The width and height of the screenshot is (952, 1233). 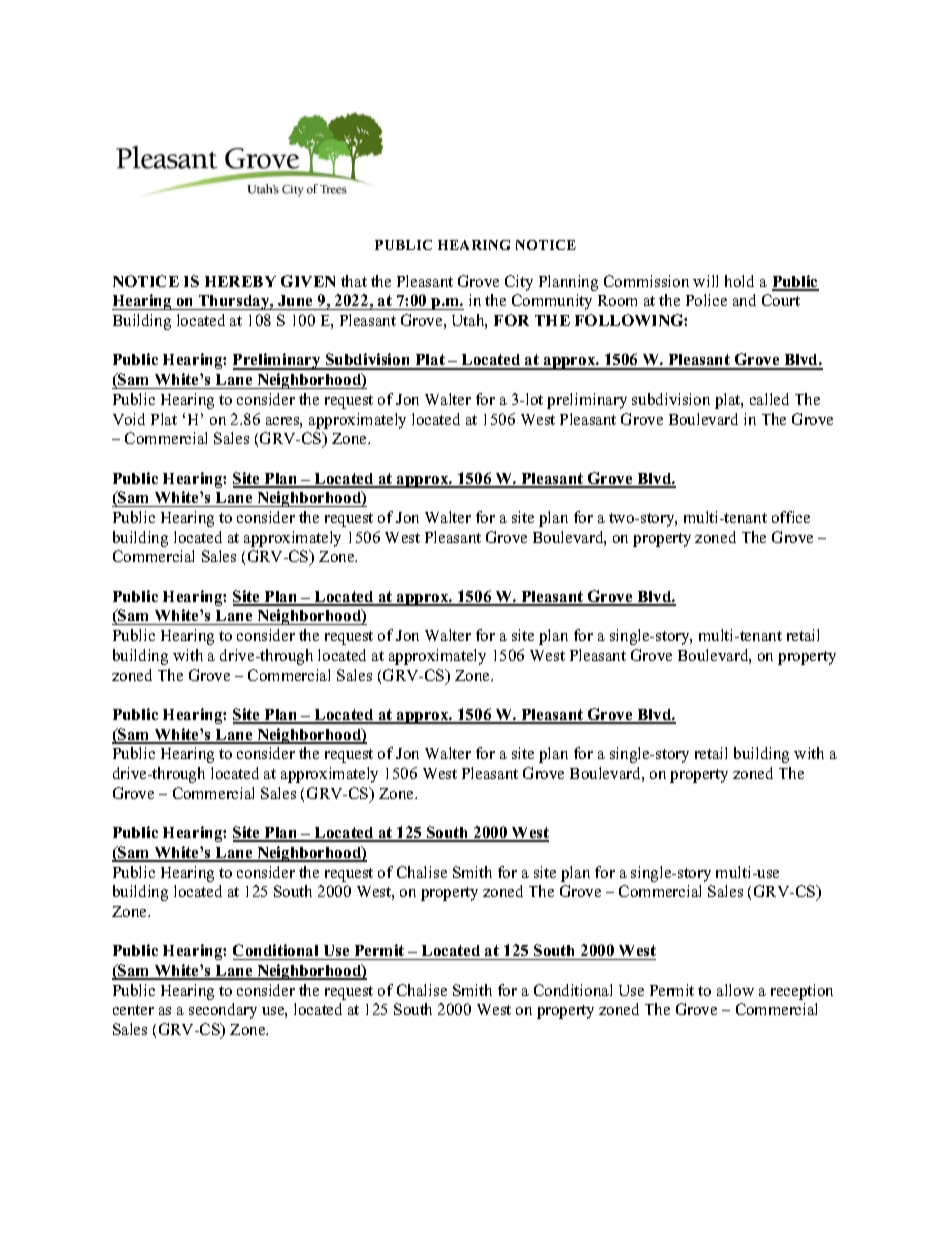 I want to click on Community, so click(x=552, y=302).
